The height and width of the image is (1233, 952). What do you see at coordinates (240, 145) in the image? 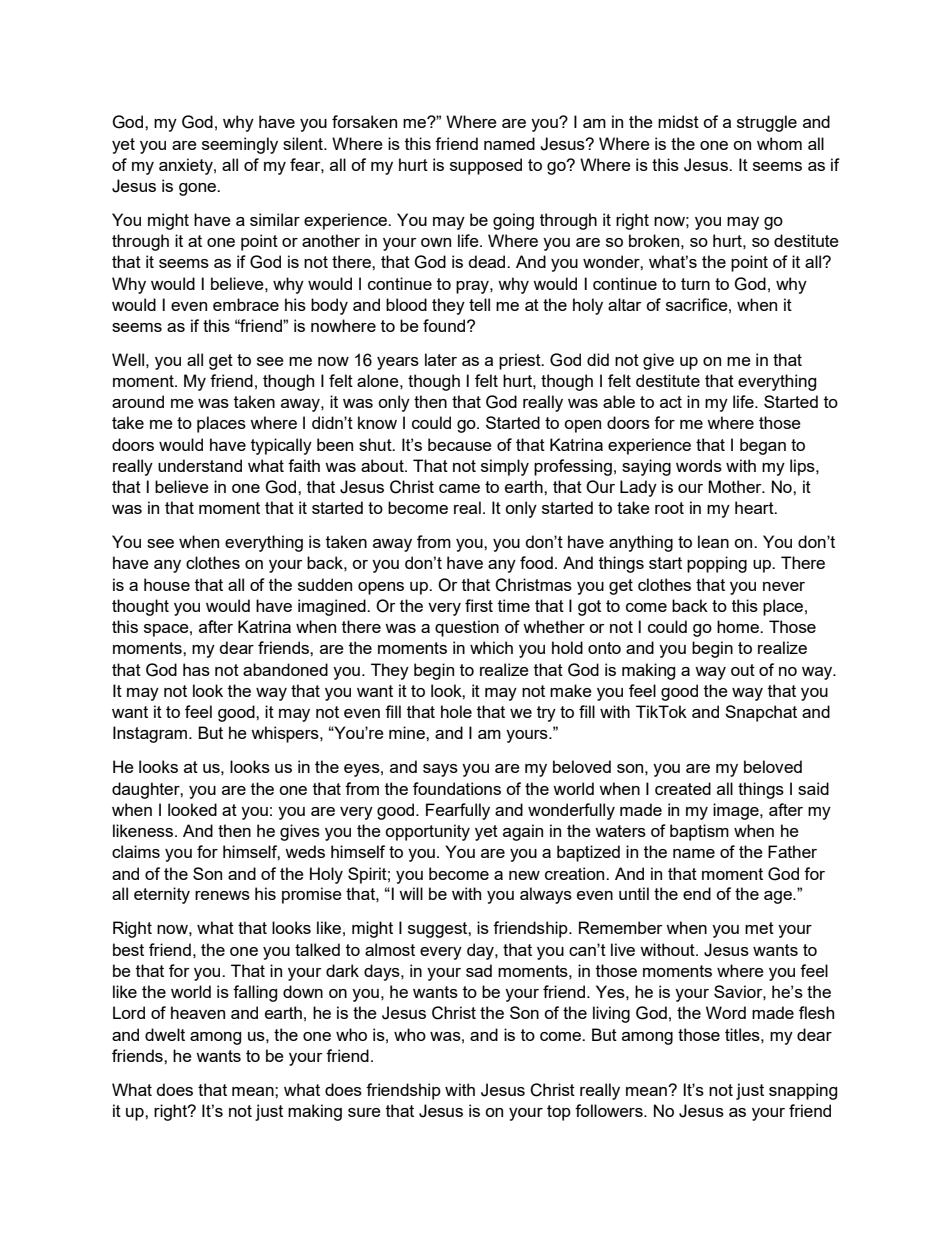
I see `seemingly` at bounding box center [240, 145].
